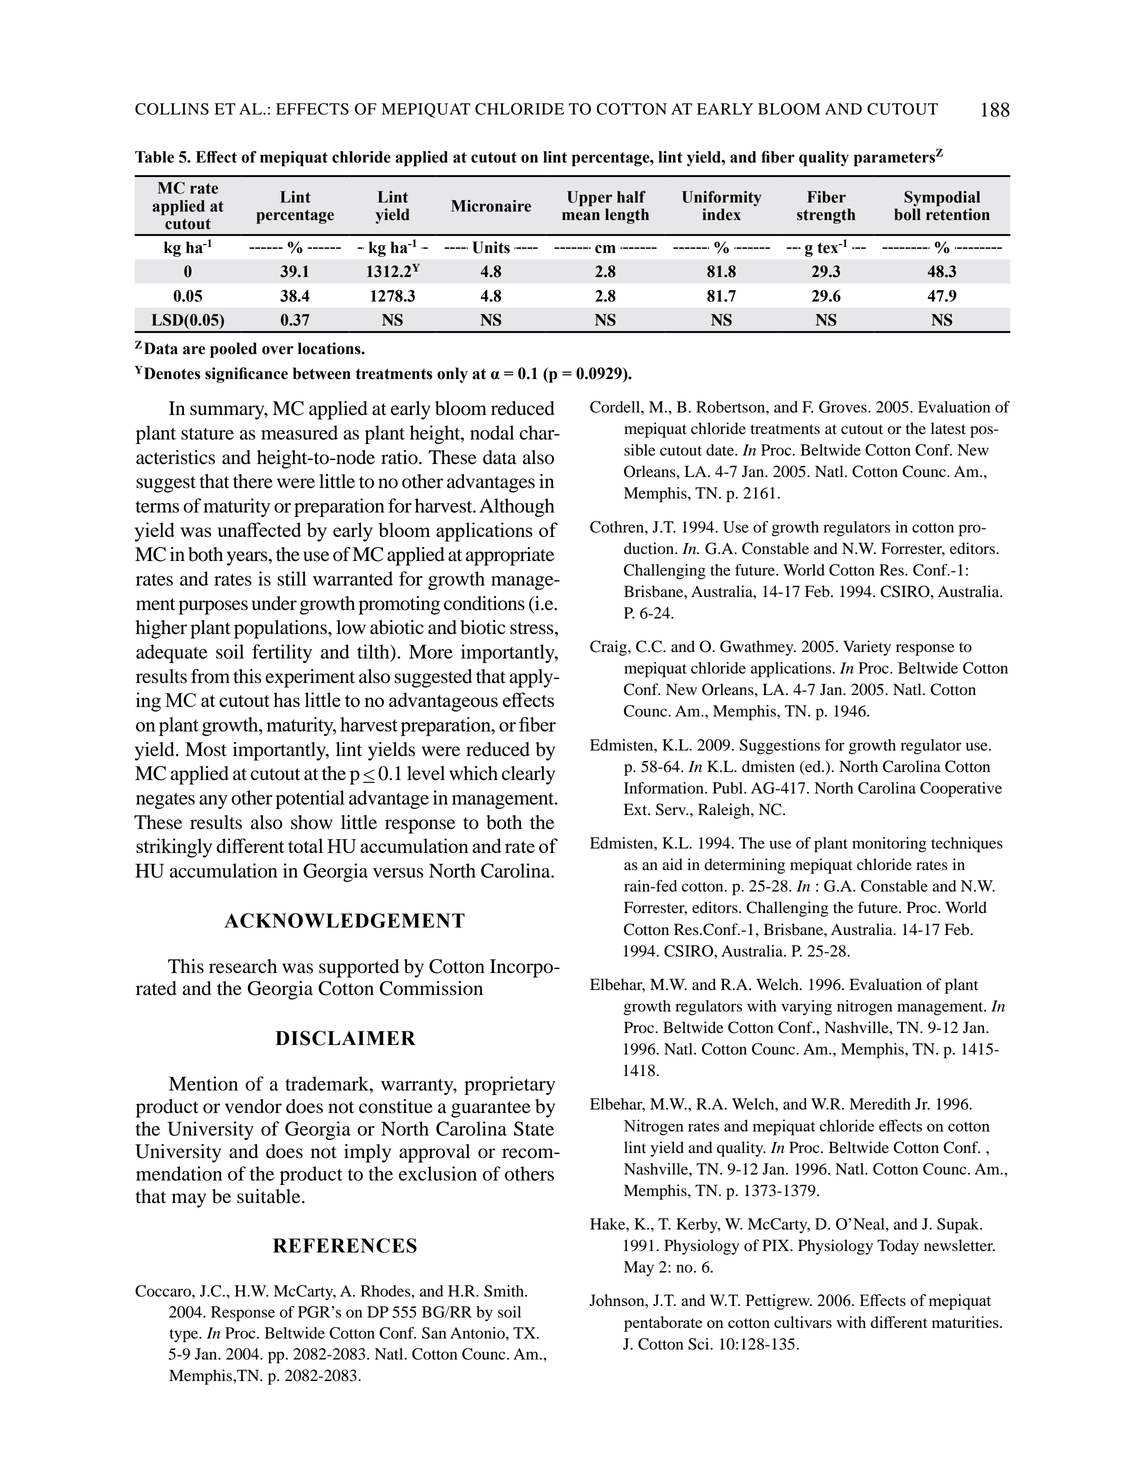 The height and width of the screenshot is (1482, 1145). I want to click on which, so click(473, 773).
